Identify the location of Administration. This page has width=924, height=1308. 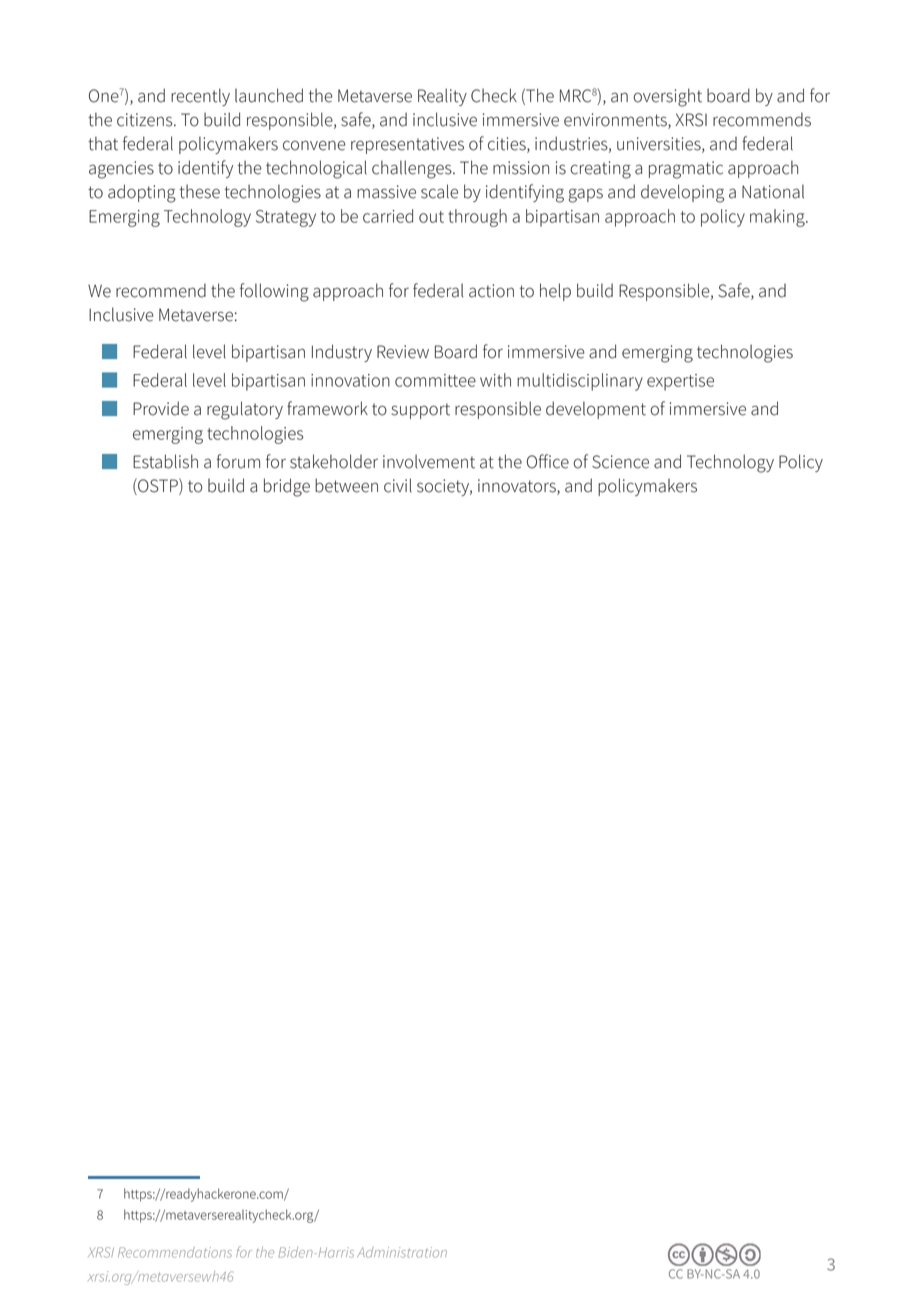
(402, 1252).
